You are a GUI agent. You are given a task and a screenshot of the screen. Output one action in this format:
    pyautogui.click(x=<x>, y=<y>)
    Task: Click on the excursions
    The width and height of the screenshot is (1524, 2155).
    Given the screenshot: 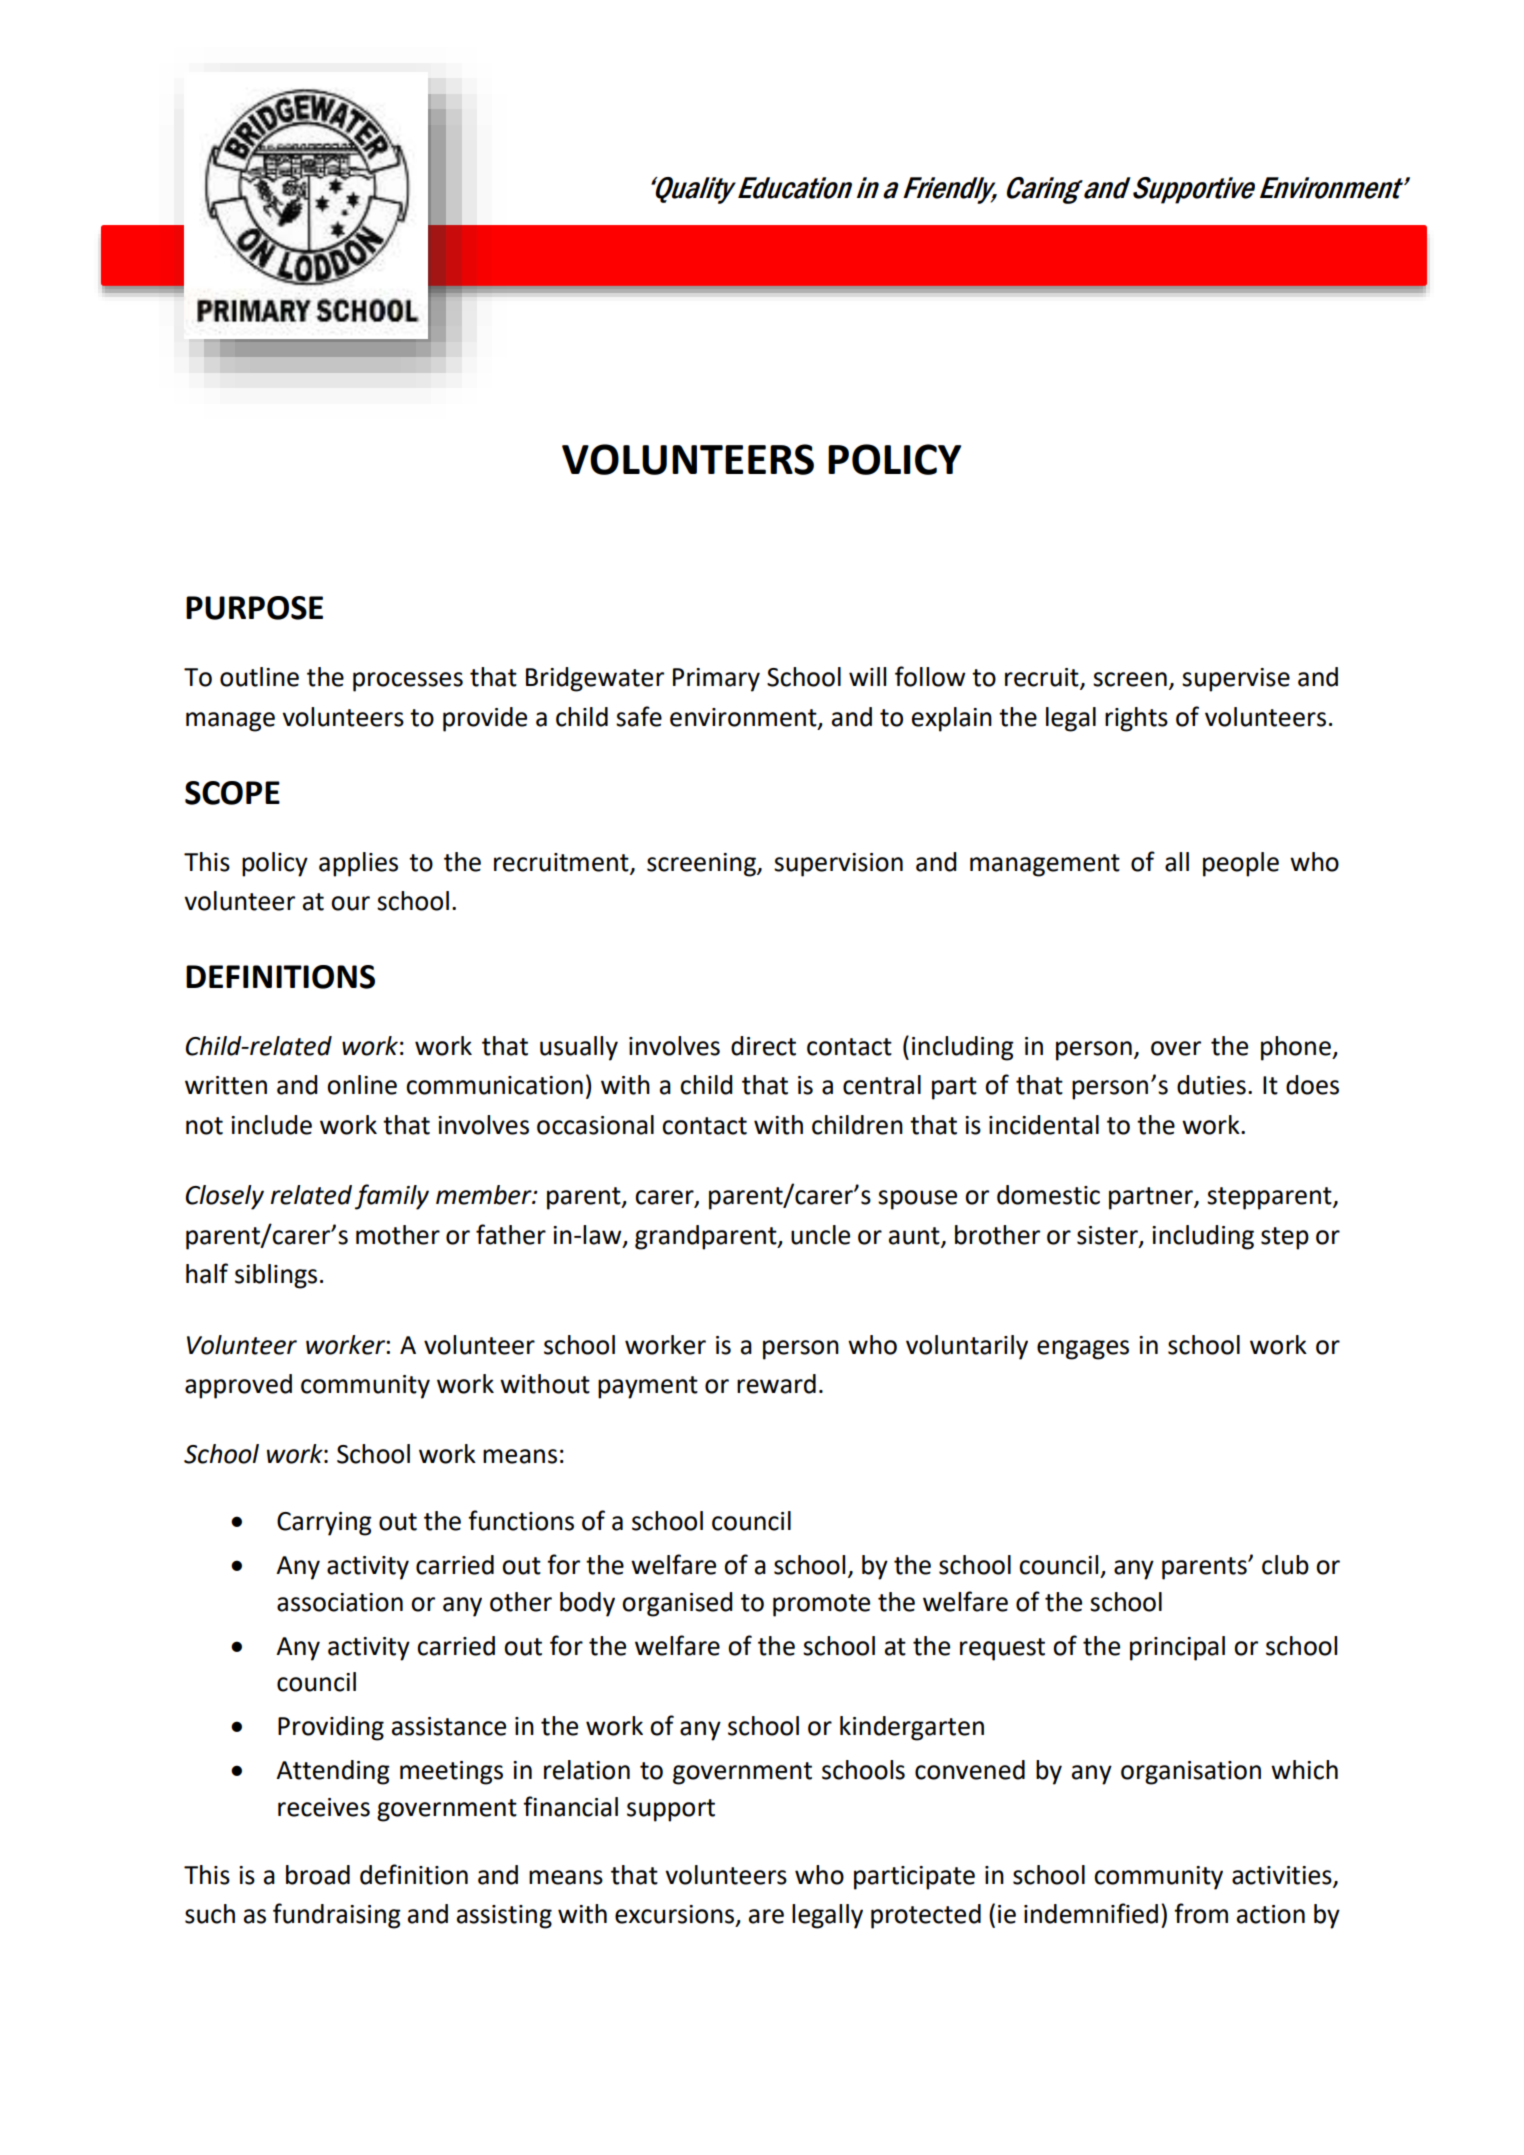 What is the action you would take?
    pyautogui.click(x=676, y=1915)
